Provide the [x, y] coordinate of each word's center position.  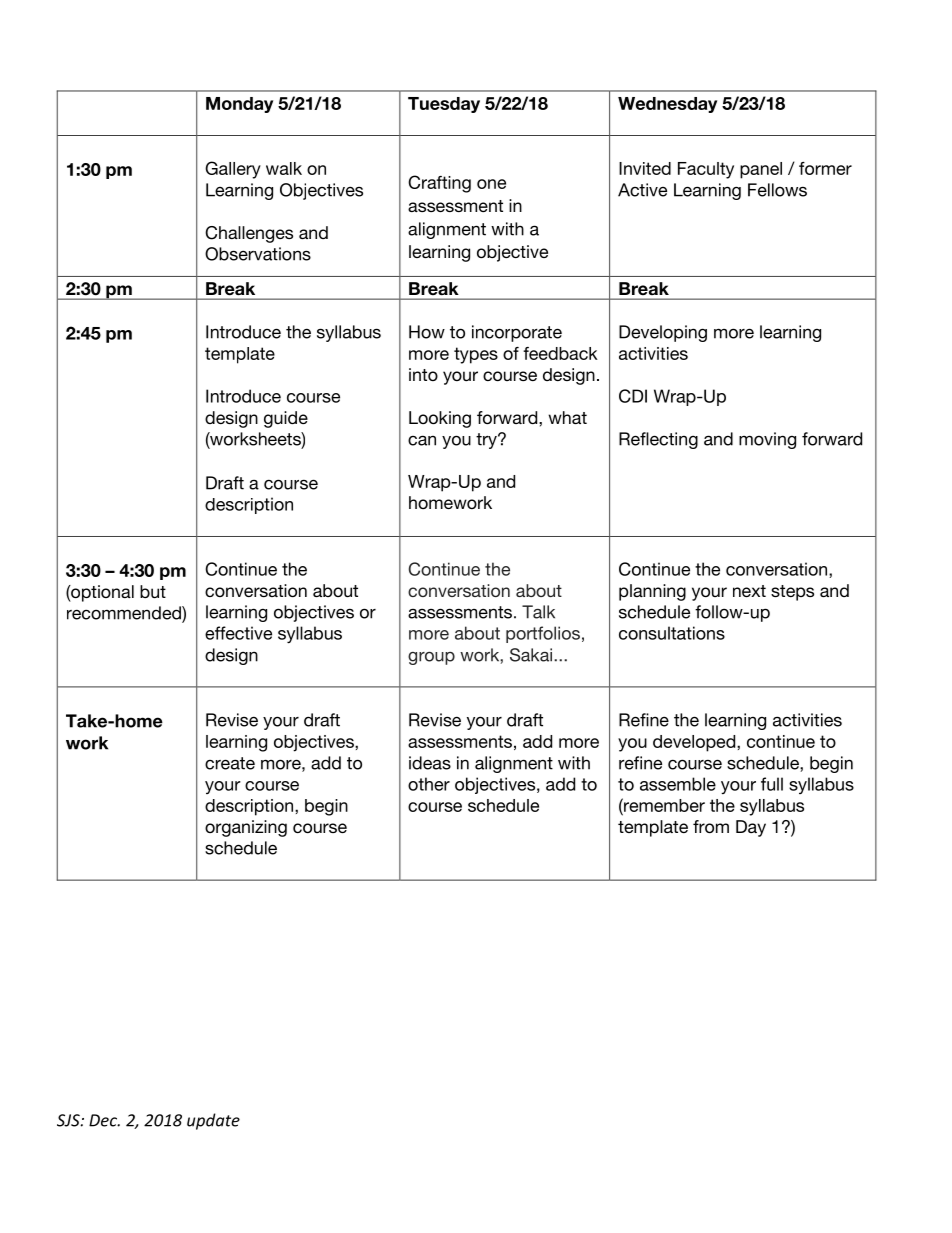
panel [761, 170]
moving [767, 440]
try [487, 441]
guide [286, 419]
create [230, 763]
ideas [430, 763]
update [213, 1121]
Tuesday [444, 105]
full [772, 784]
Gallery [233, 170]
